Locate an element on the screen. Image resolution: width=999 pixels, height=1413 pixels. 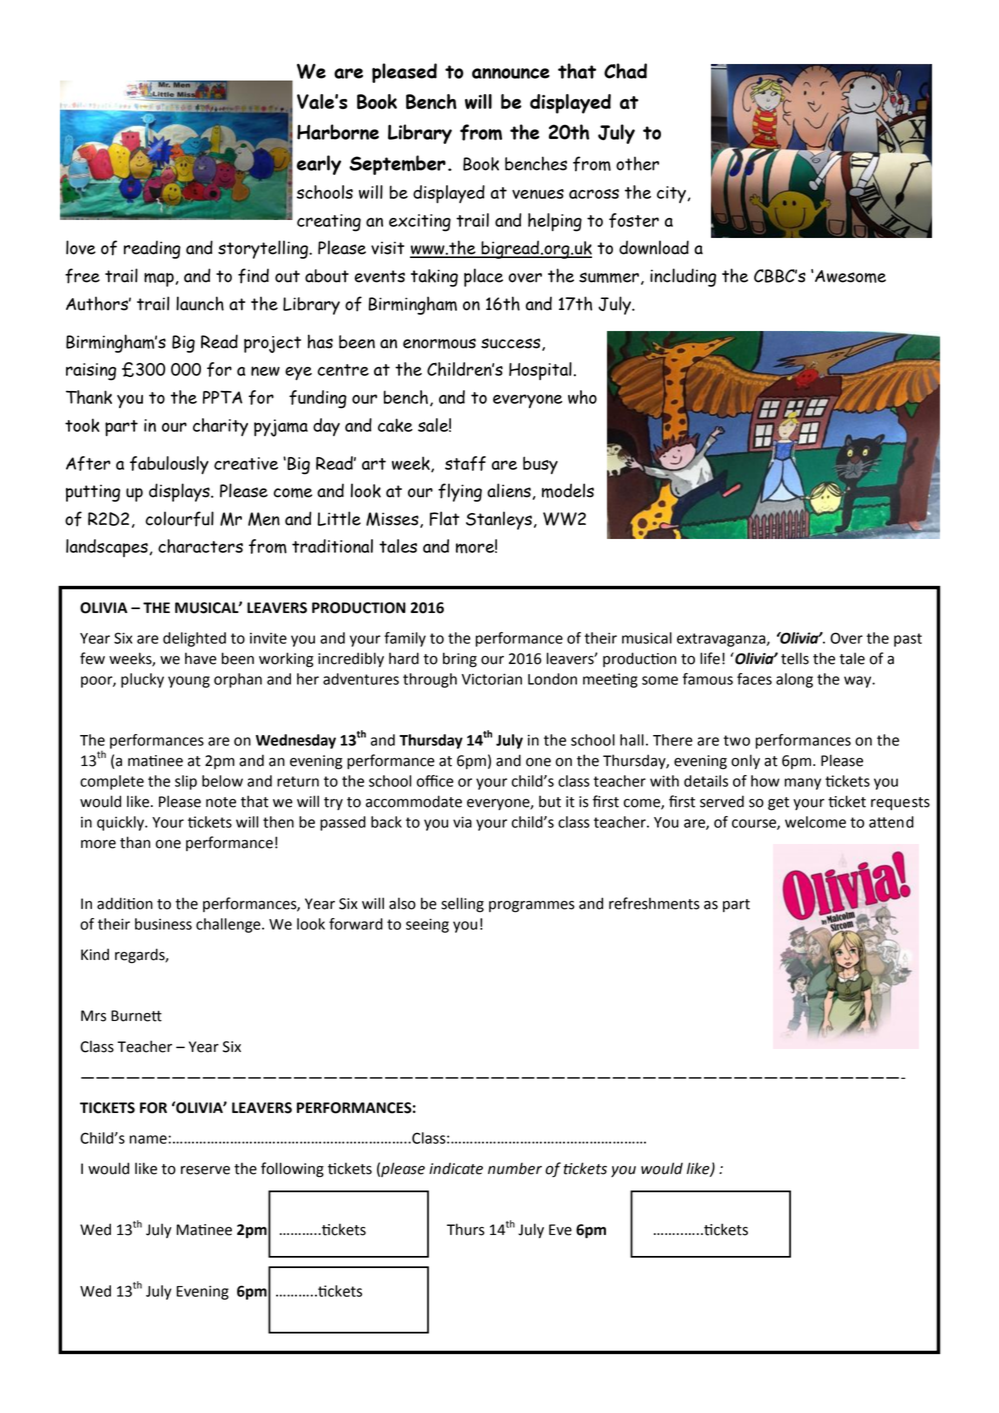
but is located at coordinates (550, 801).
